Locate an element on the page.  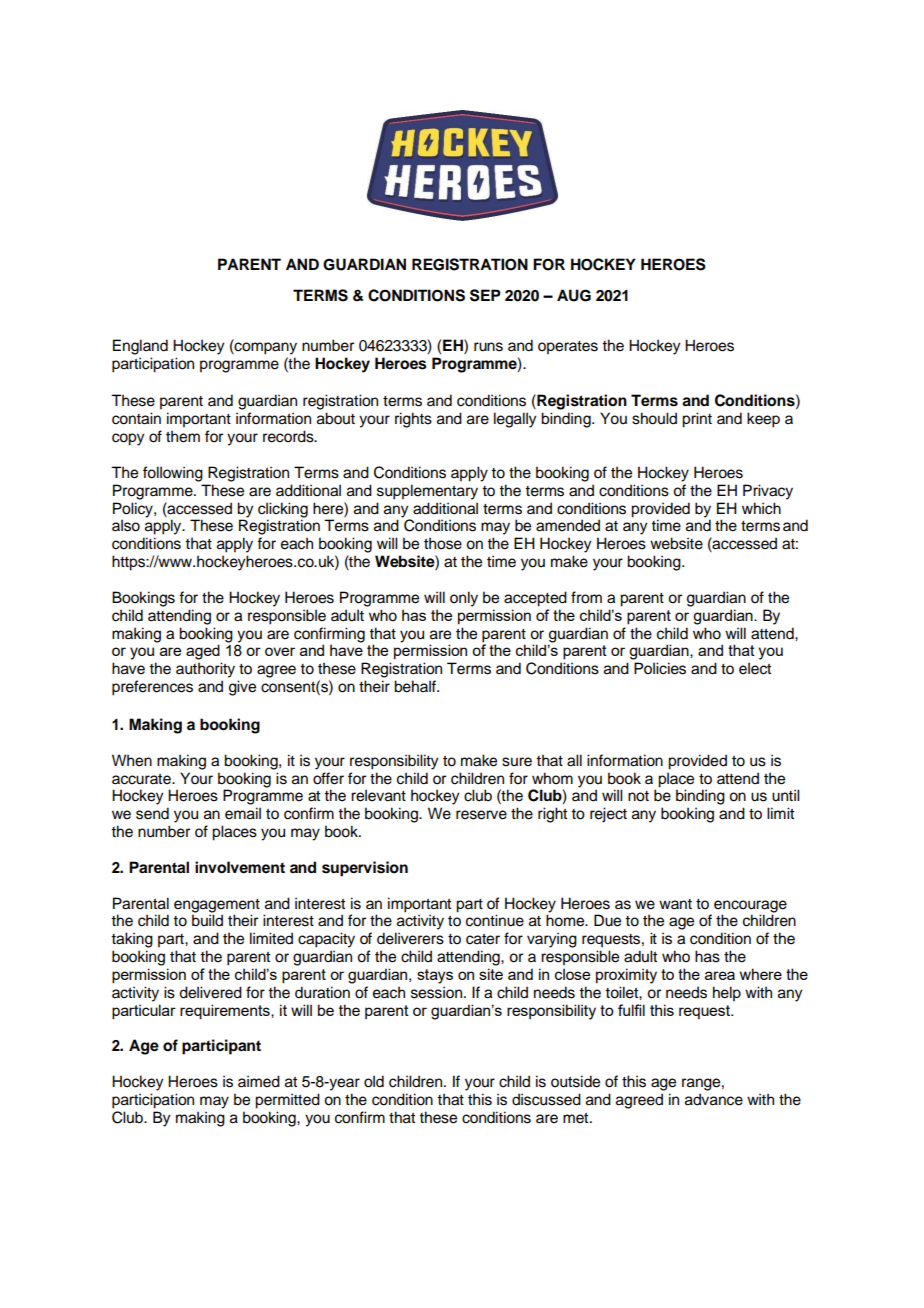
aimed is located at coordinates (259, 1081).
